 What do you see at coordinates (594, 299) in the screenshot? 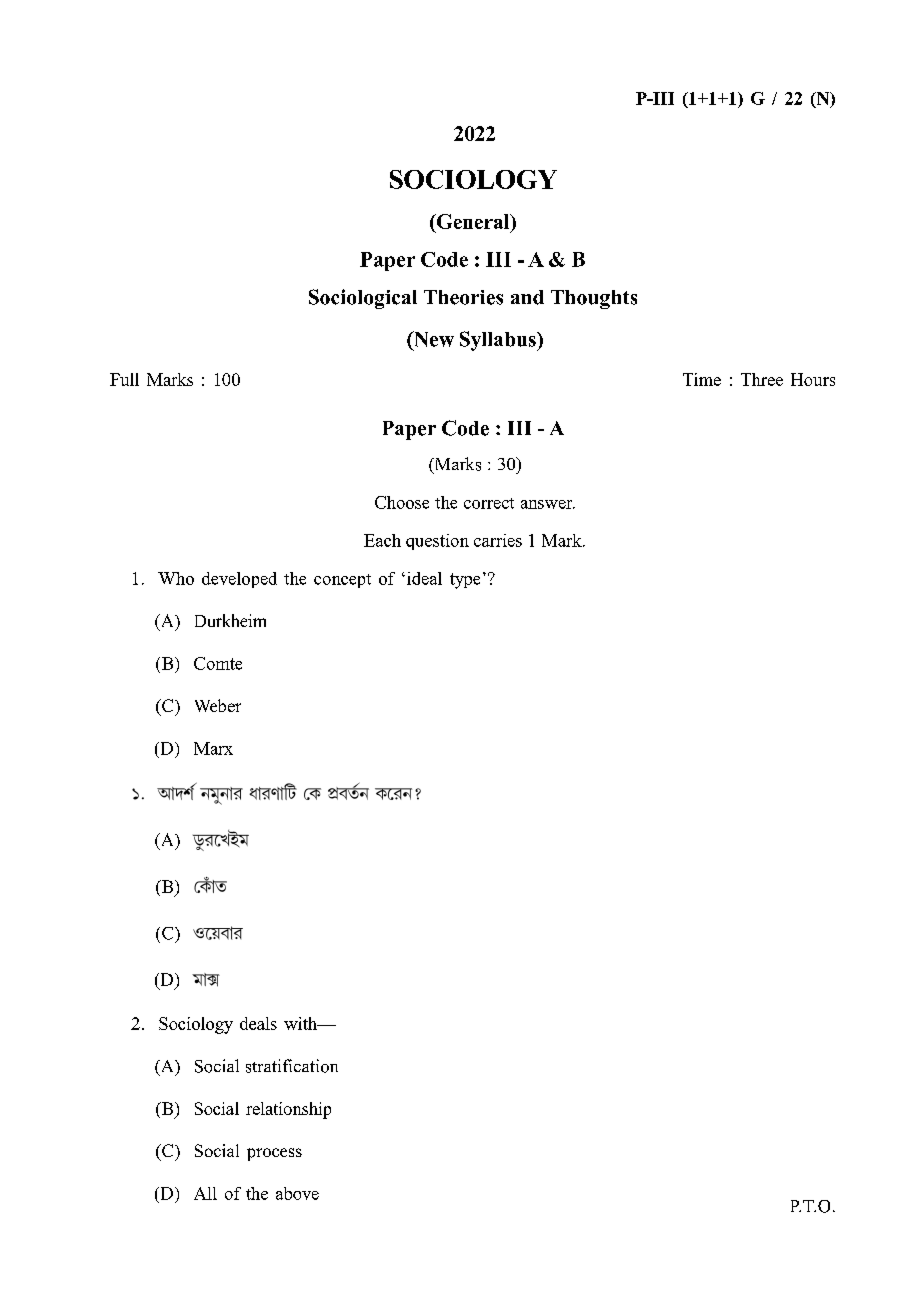
I see `Thoughts` at bounding box center [594, 299].
